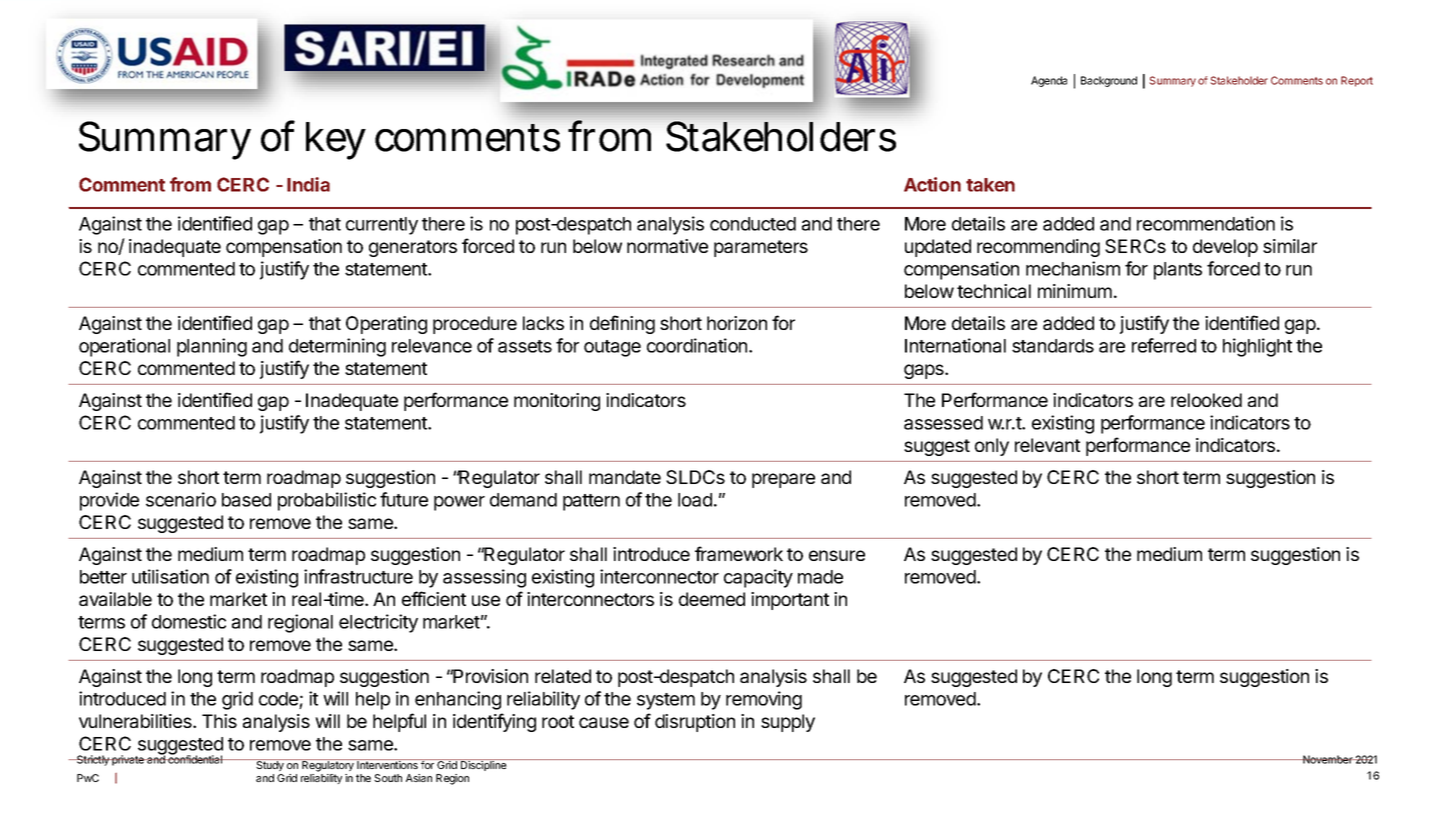 The image size is (1456, 818). I want to click on relevant, so click(1047, 445).
